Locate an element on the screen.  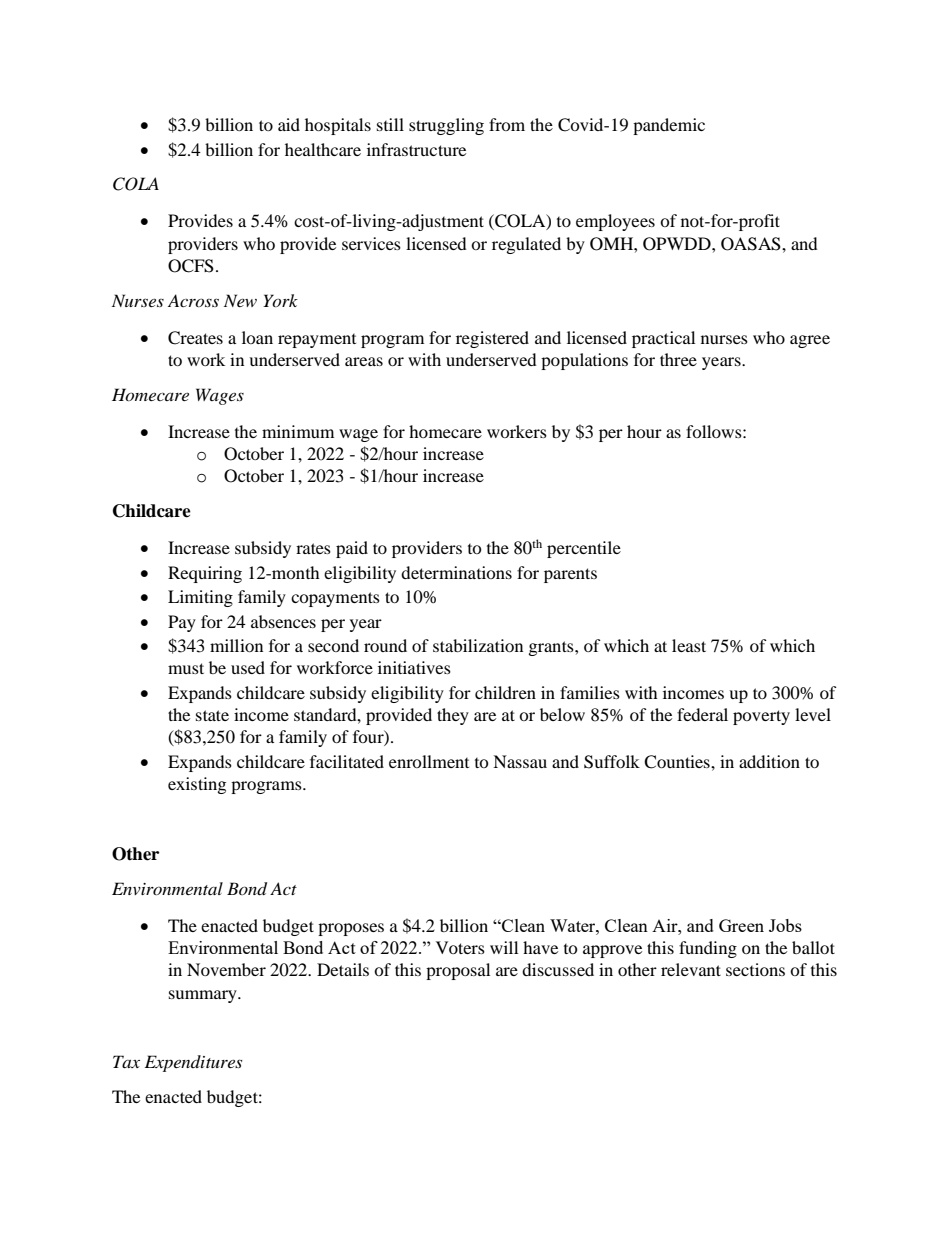
determinations is located at coordinates (456, 572).
